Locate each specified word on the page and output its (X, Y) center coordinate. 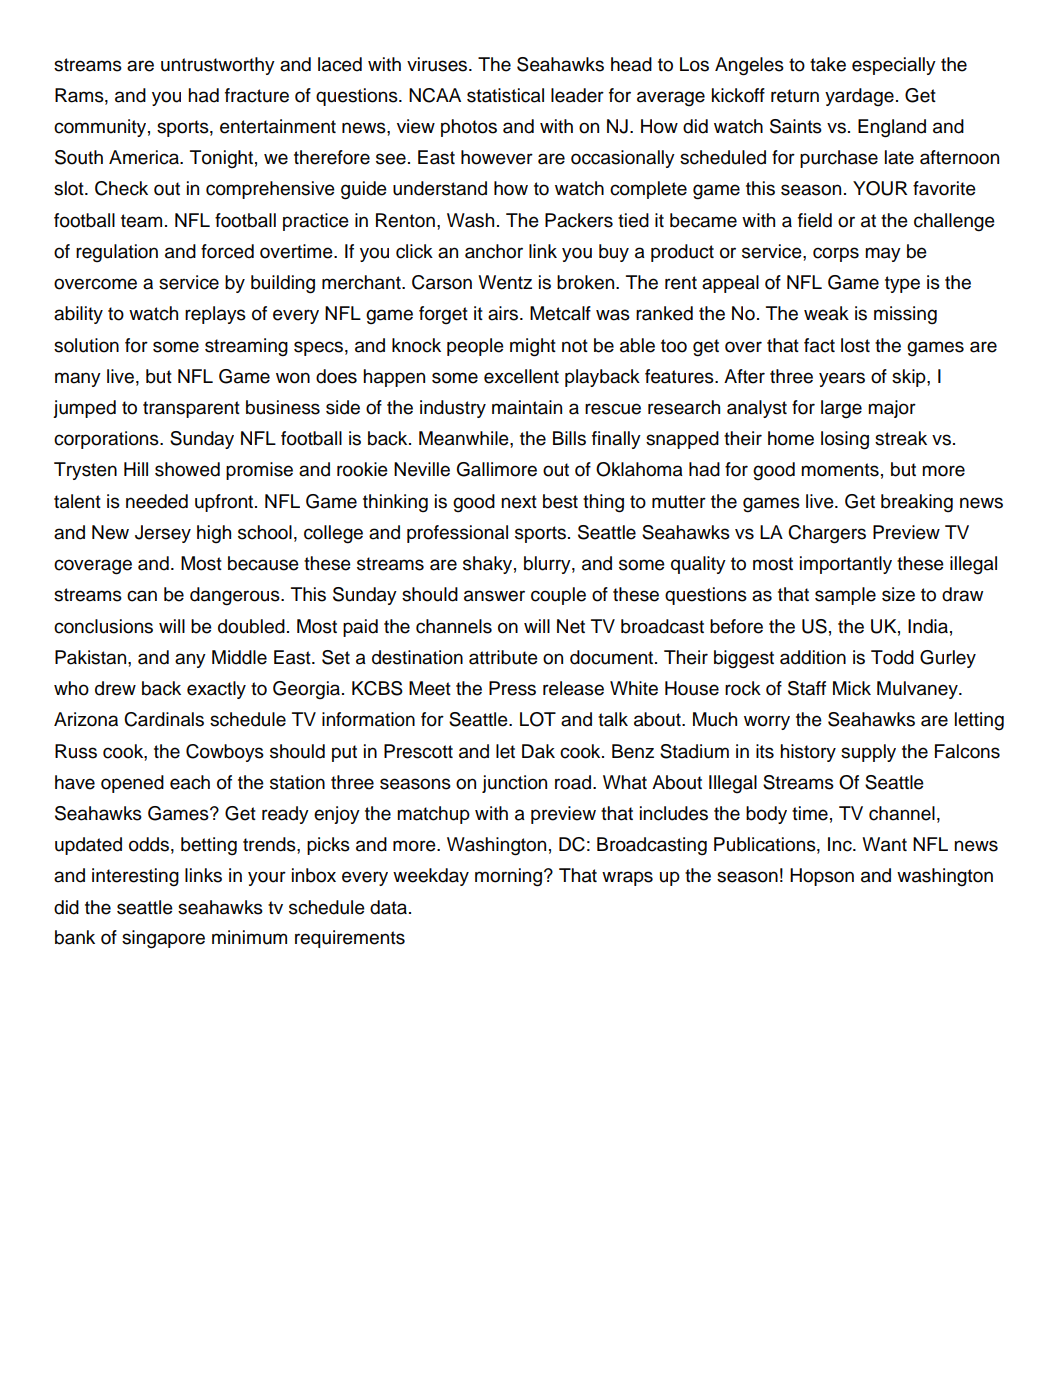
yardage (859, 97)
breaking (917, 503)
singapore (163, 939)
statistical (505, 95)
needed (157, 501)
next (519, 502)
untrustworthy (218, 66)
